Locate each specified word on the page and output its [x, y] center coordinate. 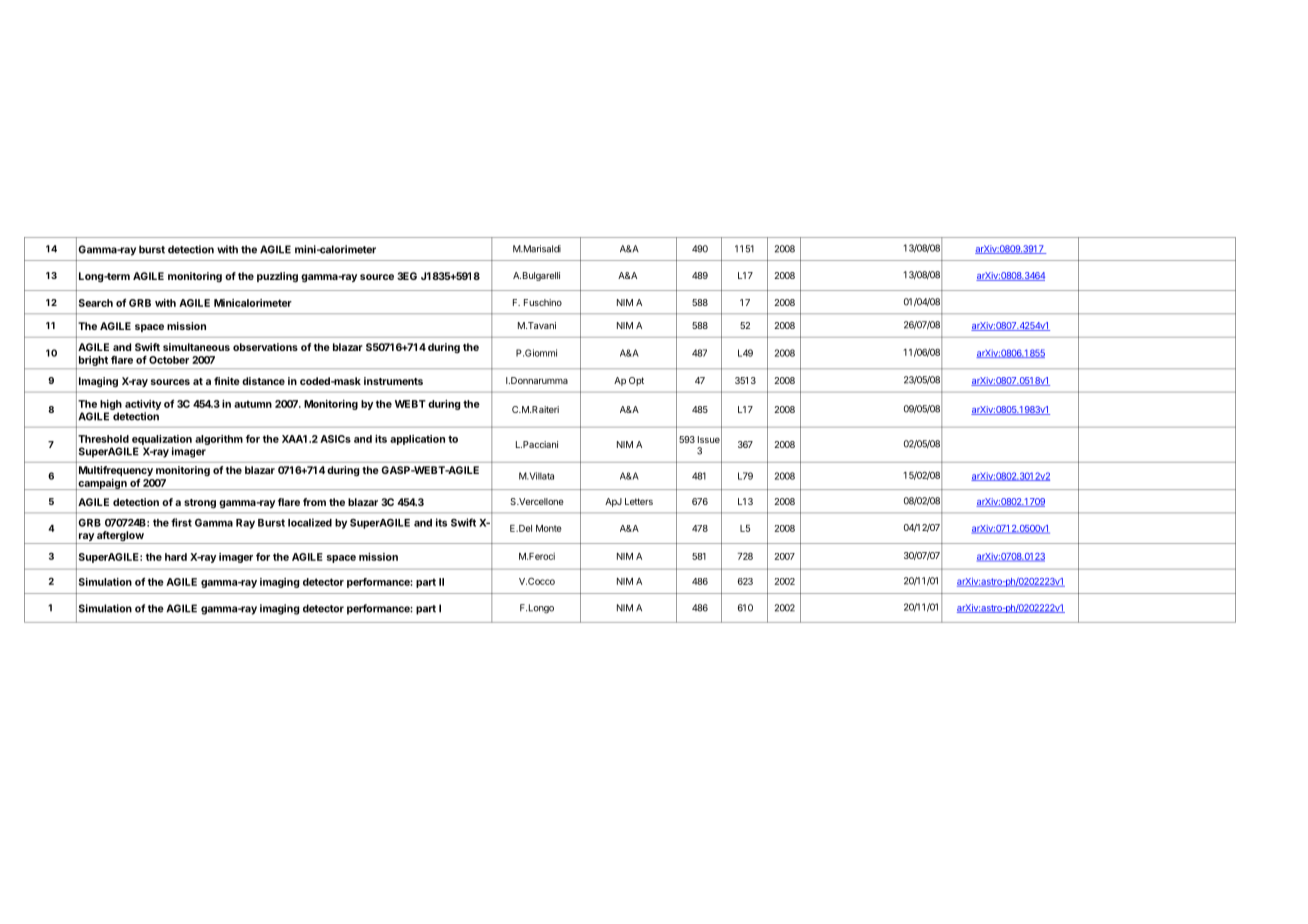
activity [143, 405]
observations [265, 347]
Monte [549, 528]
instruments [393, 381]
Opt [636, 381]
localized [310, 522]
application [417, 440]
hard [176, 557]
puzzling [277, 277]
